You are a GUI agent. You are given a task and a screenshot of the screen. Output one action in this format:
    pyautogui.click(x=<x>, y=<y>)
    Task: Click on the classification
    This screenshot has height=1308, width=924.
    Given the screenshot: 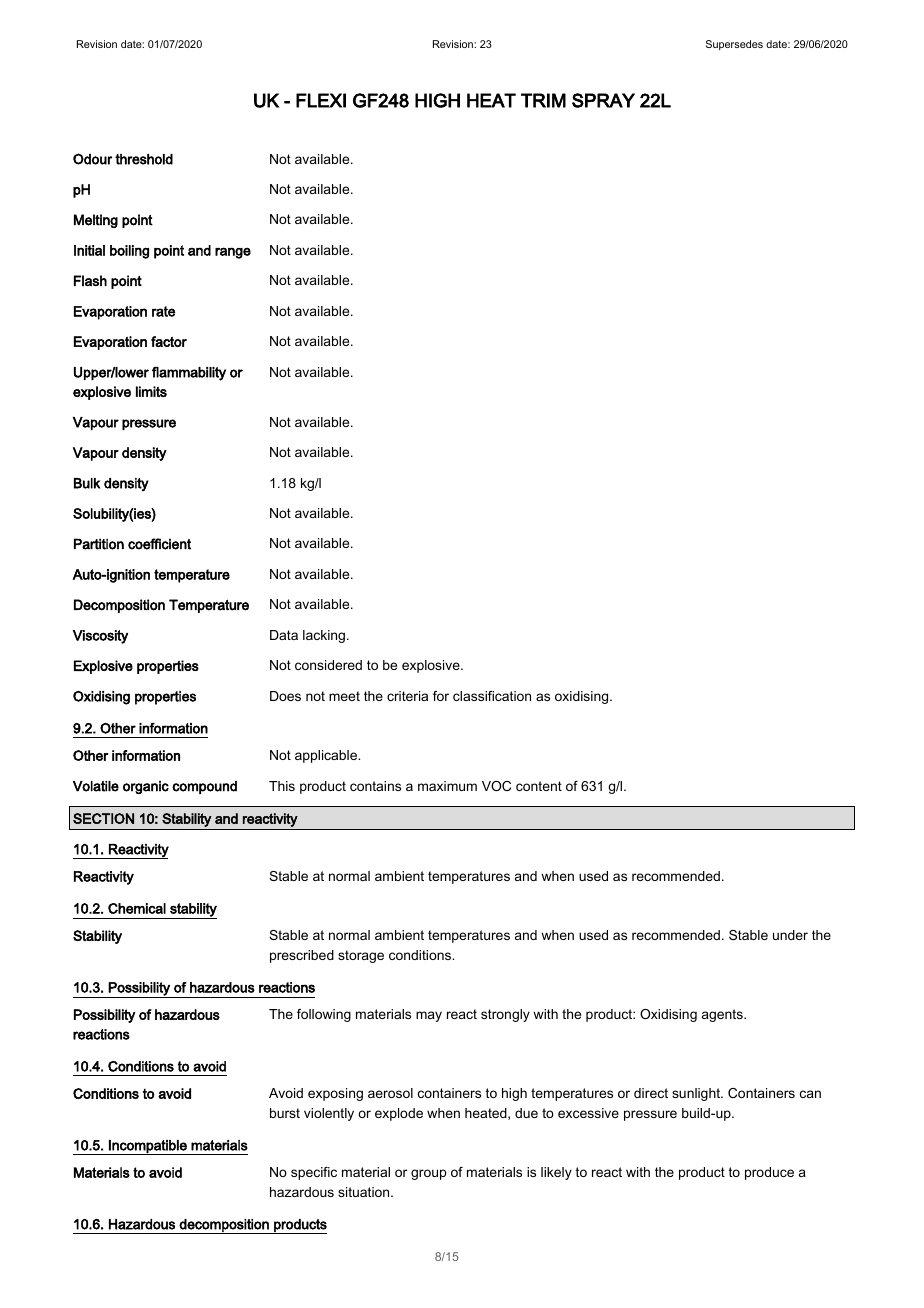 What is the action you would take?
    pyautogui.click(x=492, y=696)
